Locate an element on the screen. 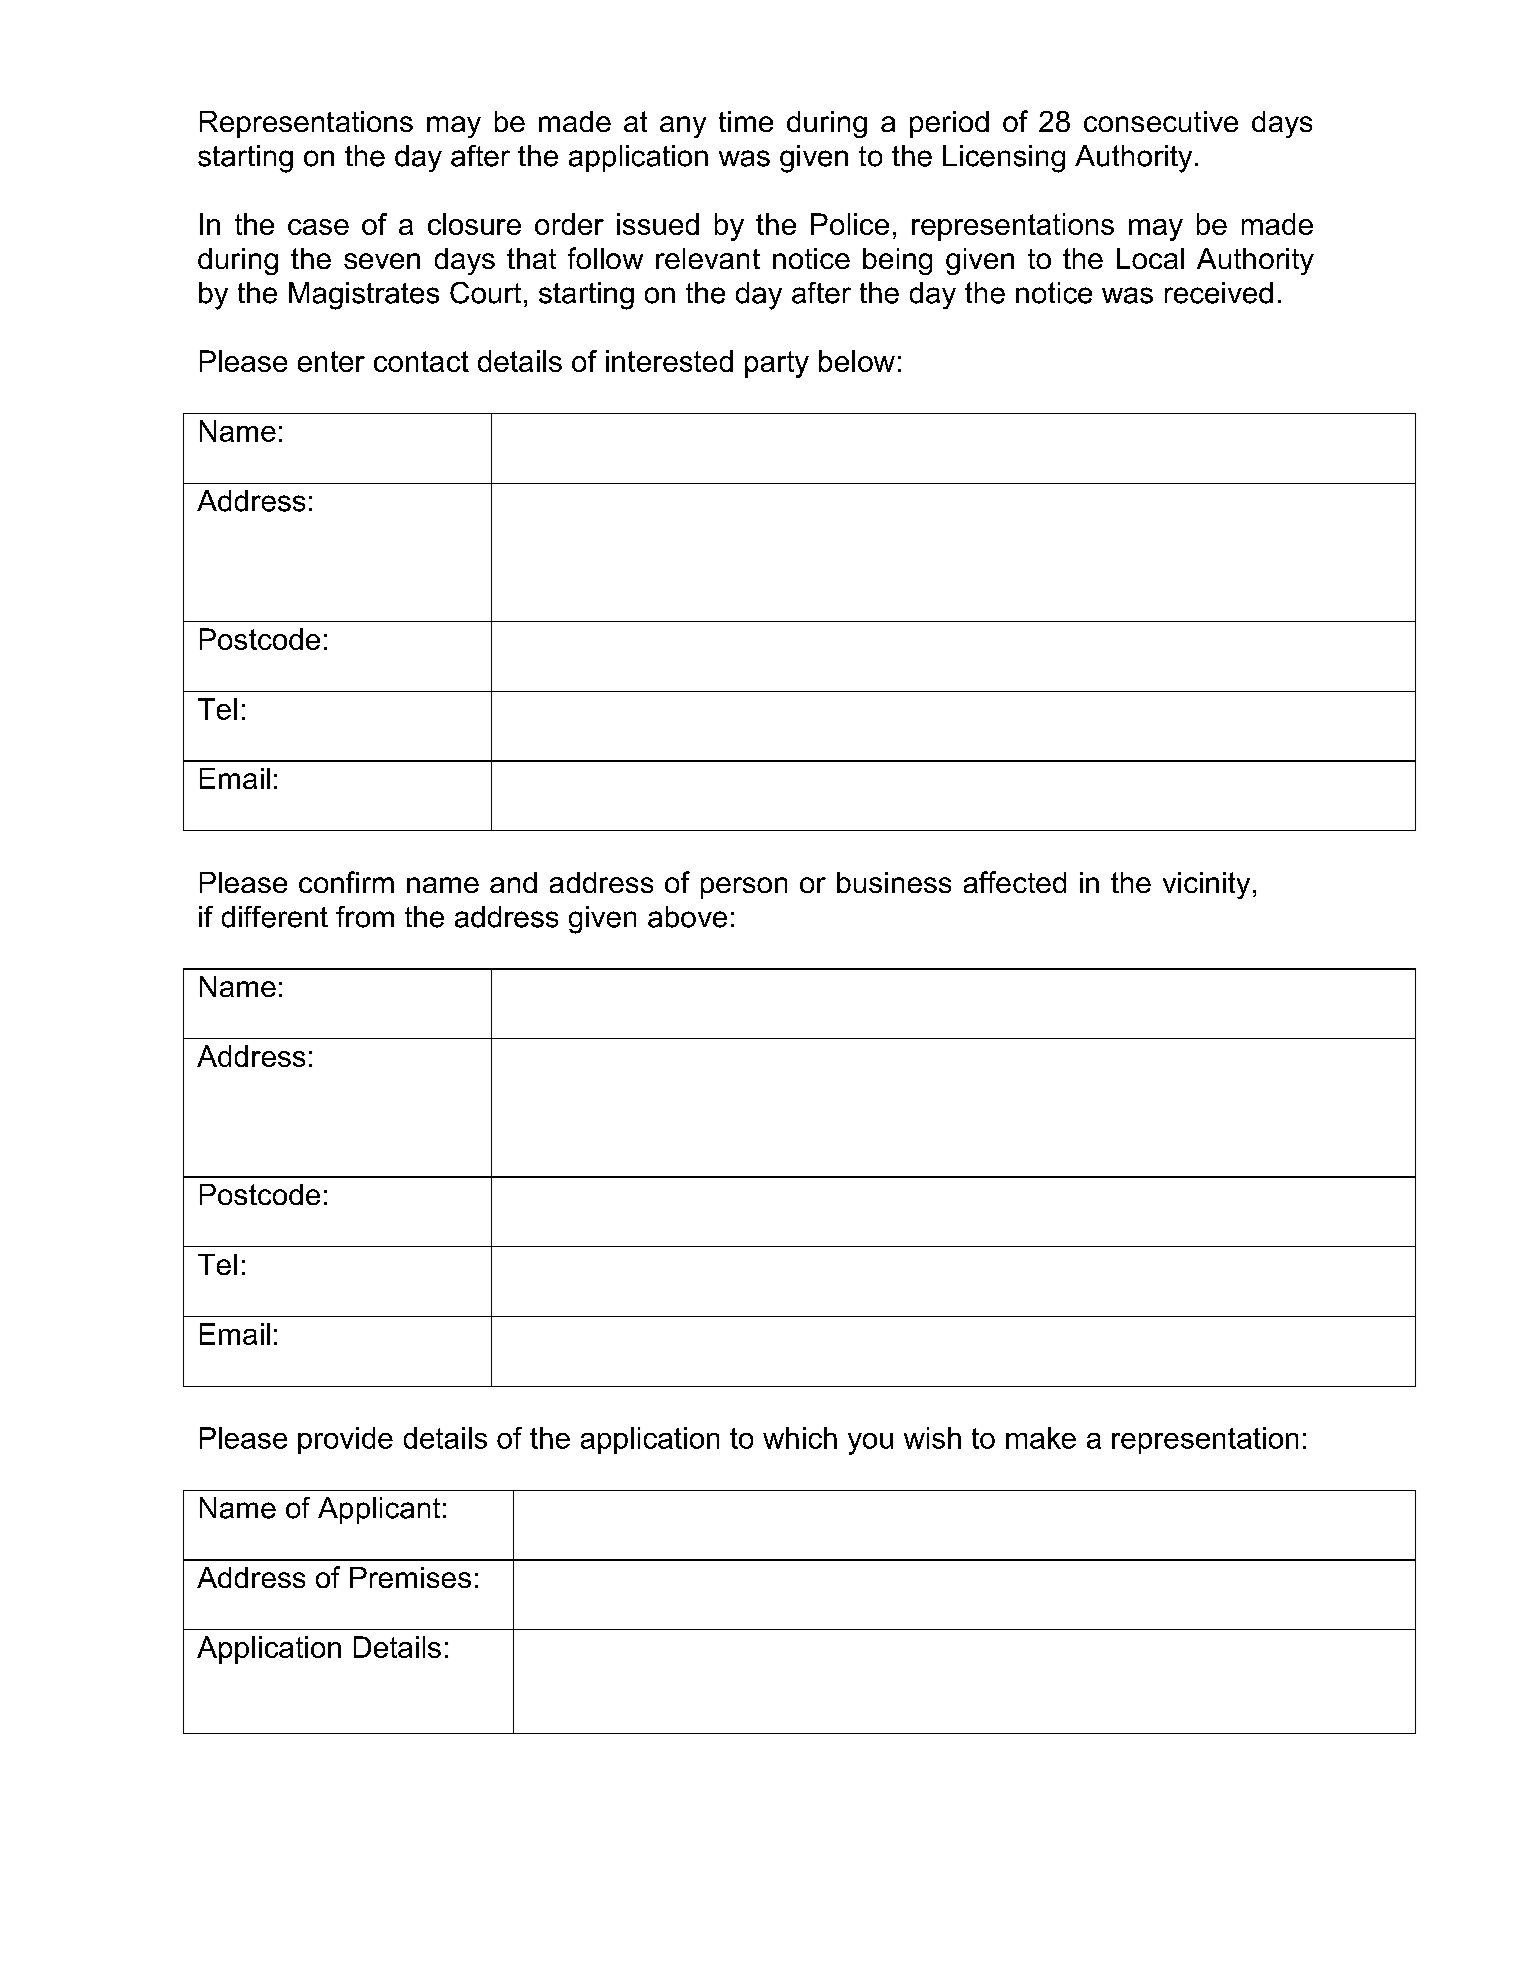 The height and width of the screenshot is (1966, 1519). consecutive is located at coordinates (1161, 121).
